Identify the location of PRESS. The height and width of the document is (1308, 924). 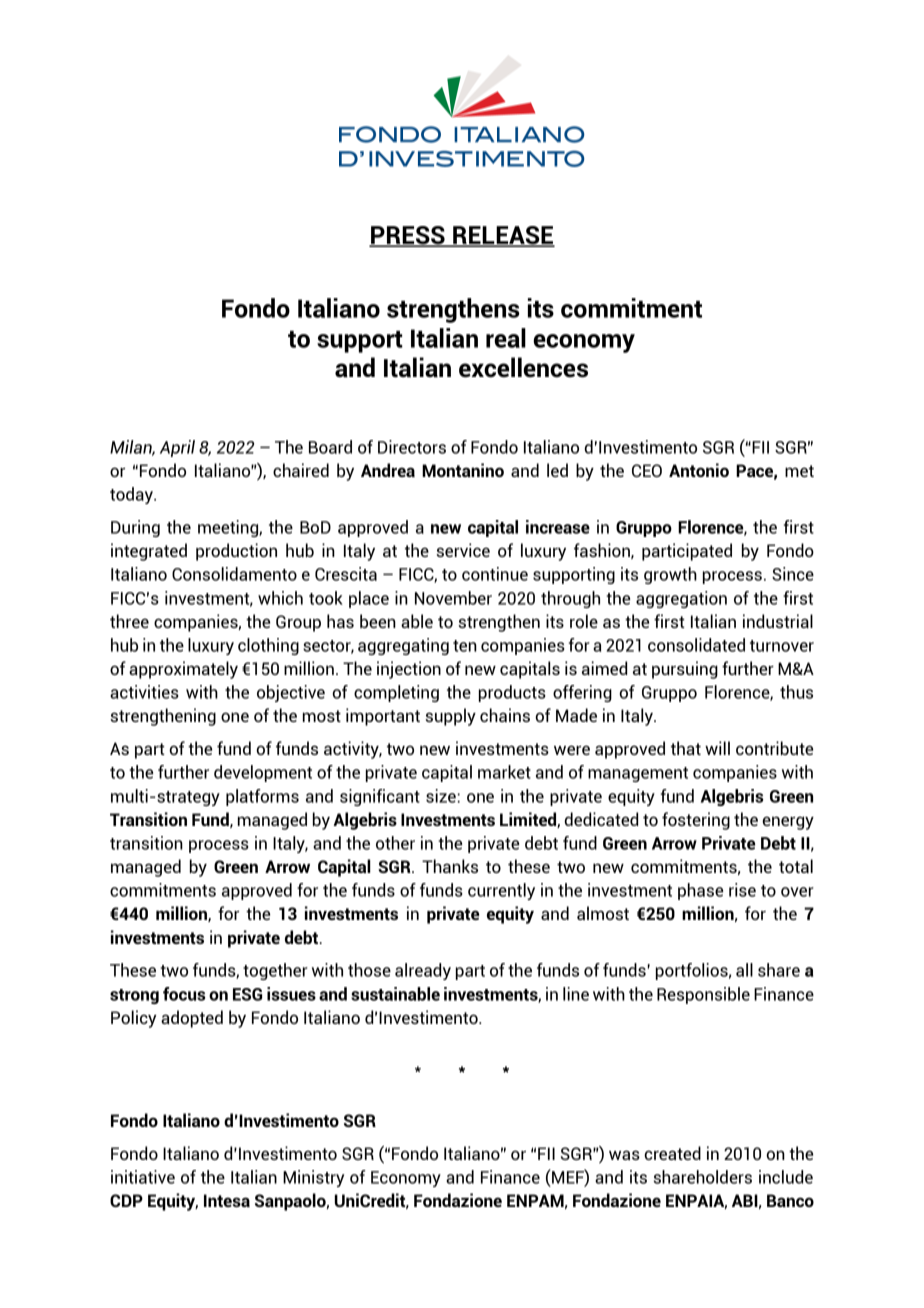
(408, 236).
